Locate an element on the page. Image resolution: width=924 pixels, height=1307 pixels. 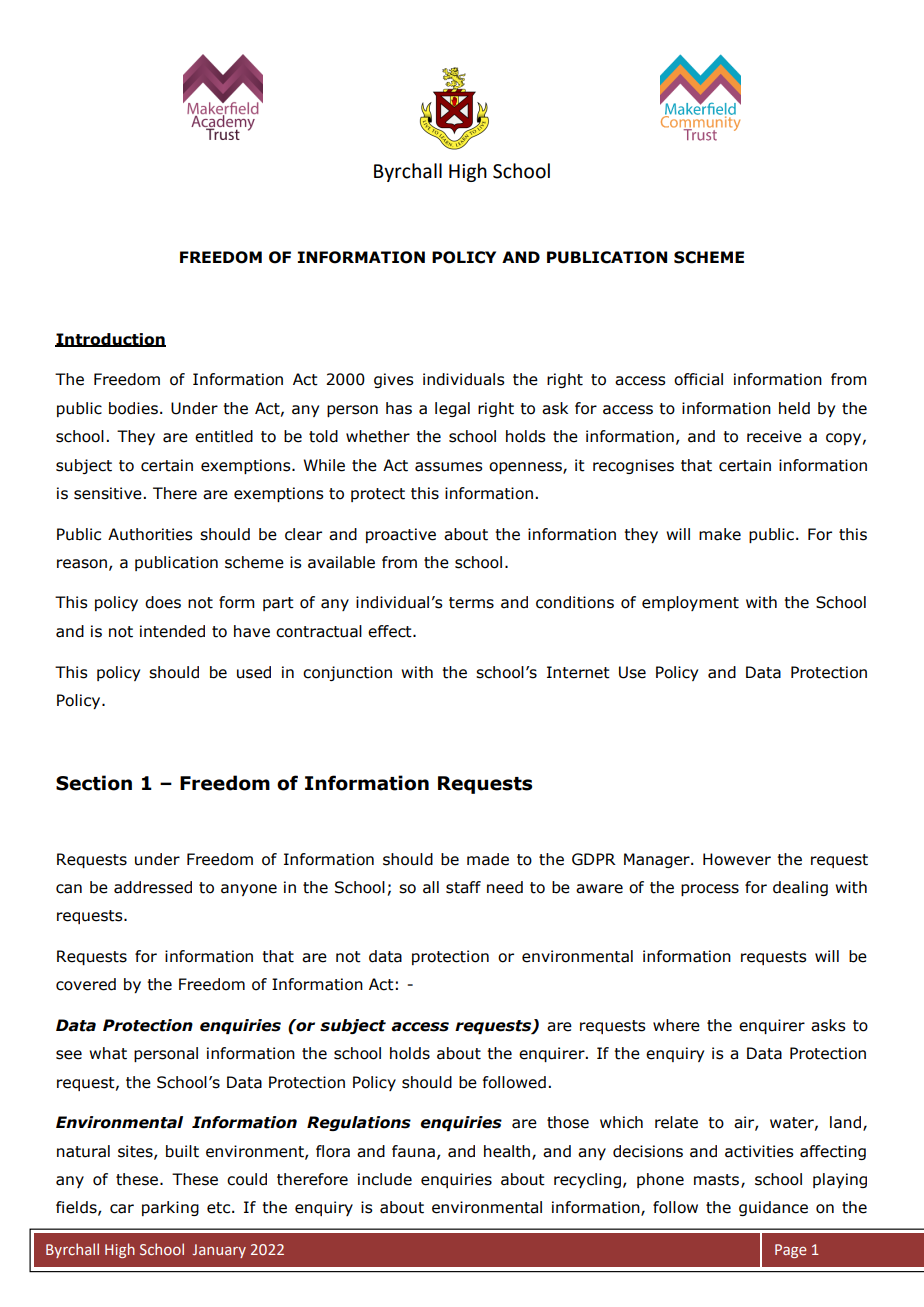
Introduction is located at coordinates (110, 340).
